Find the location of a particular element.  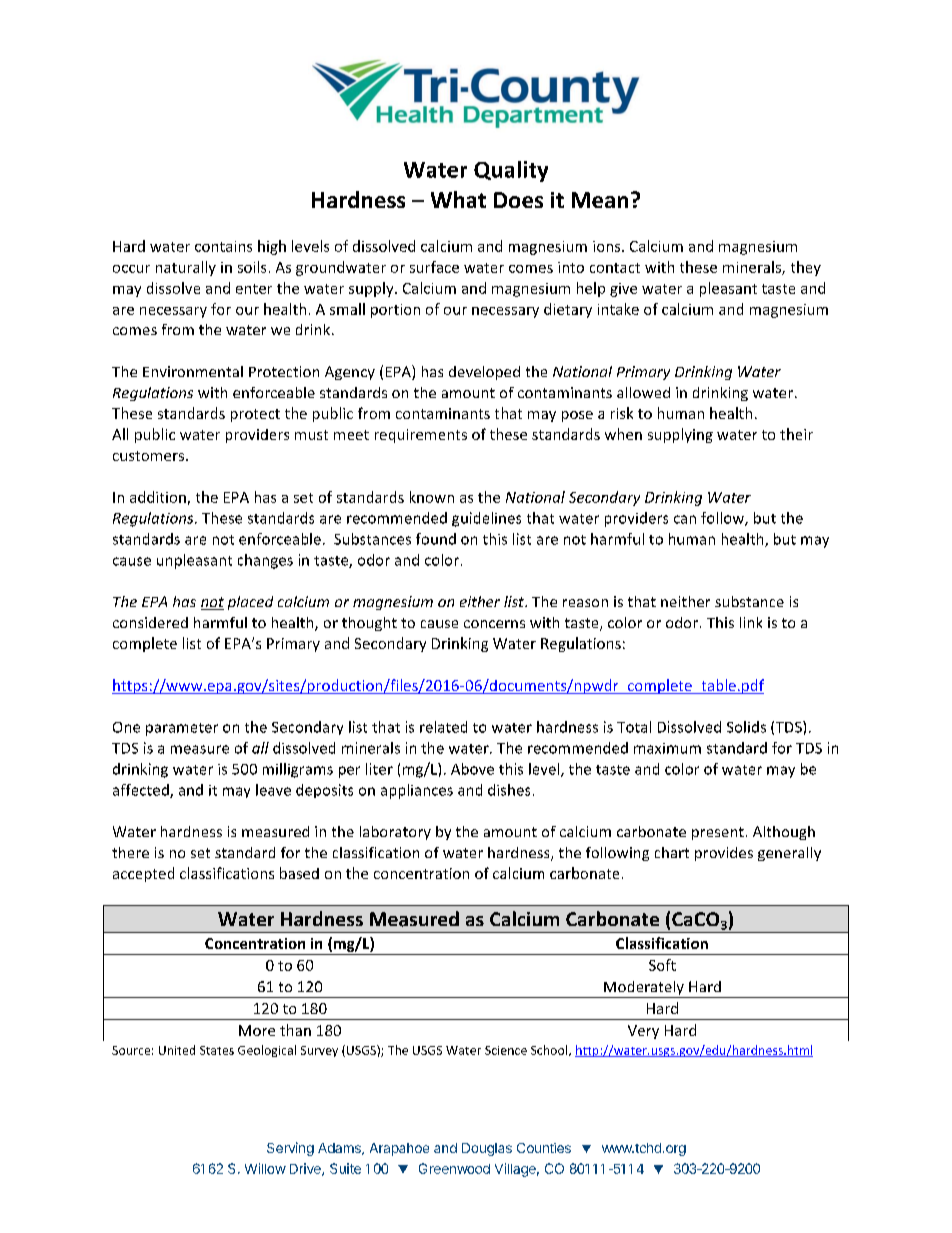

Science is located at coordinates (506, 1050).
